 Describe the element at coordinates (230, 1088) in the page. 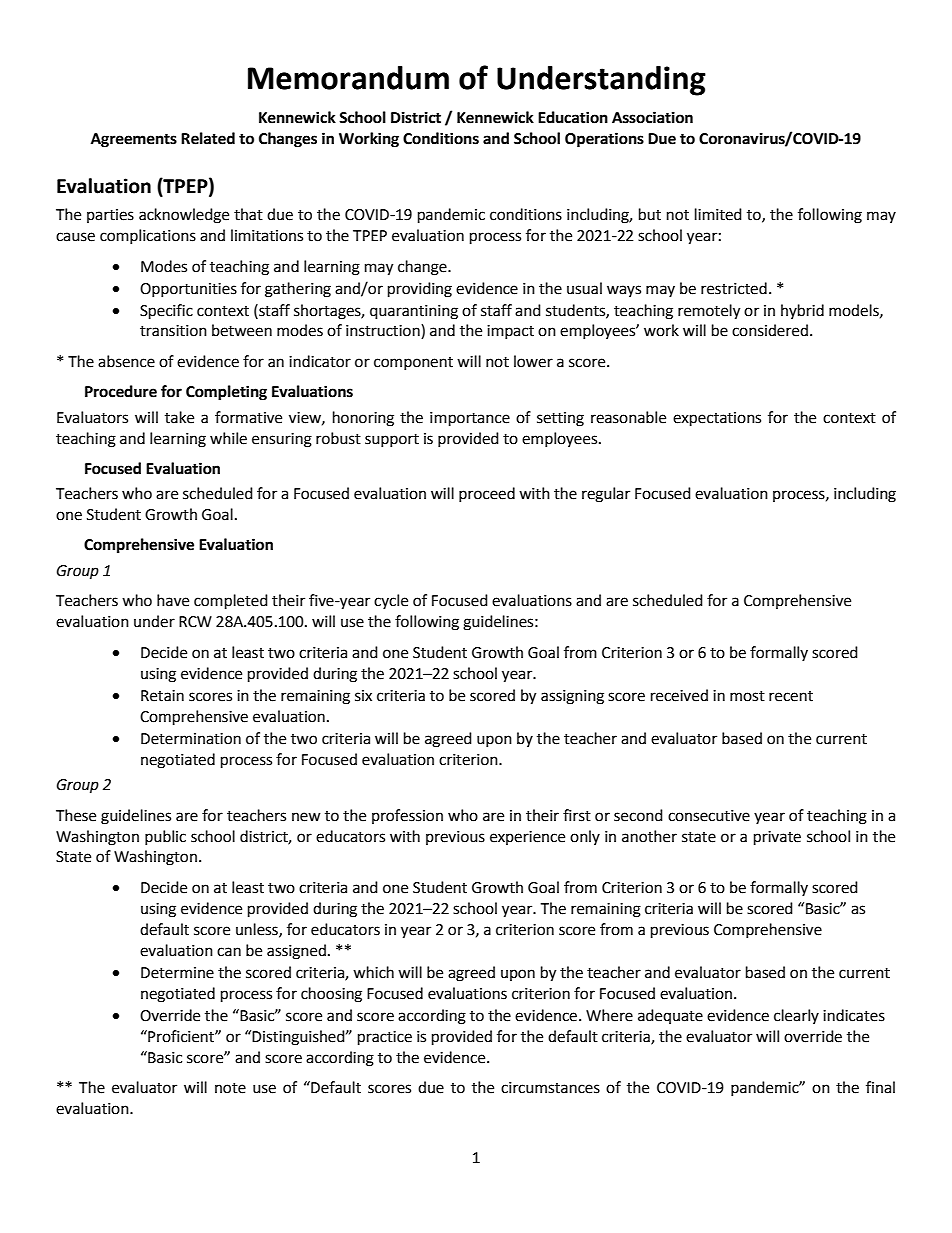

I see `note` at that location.
